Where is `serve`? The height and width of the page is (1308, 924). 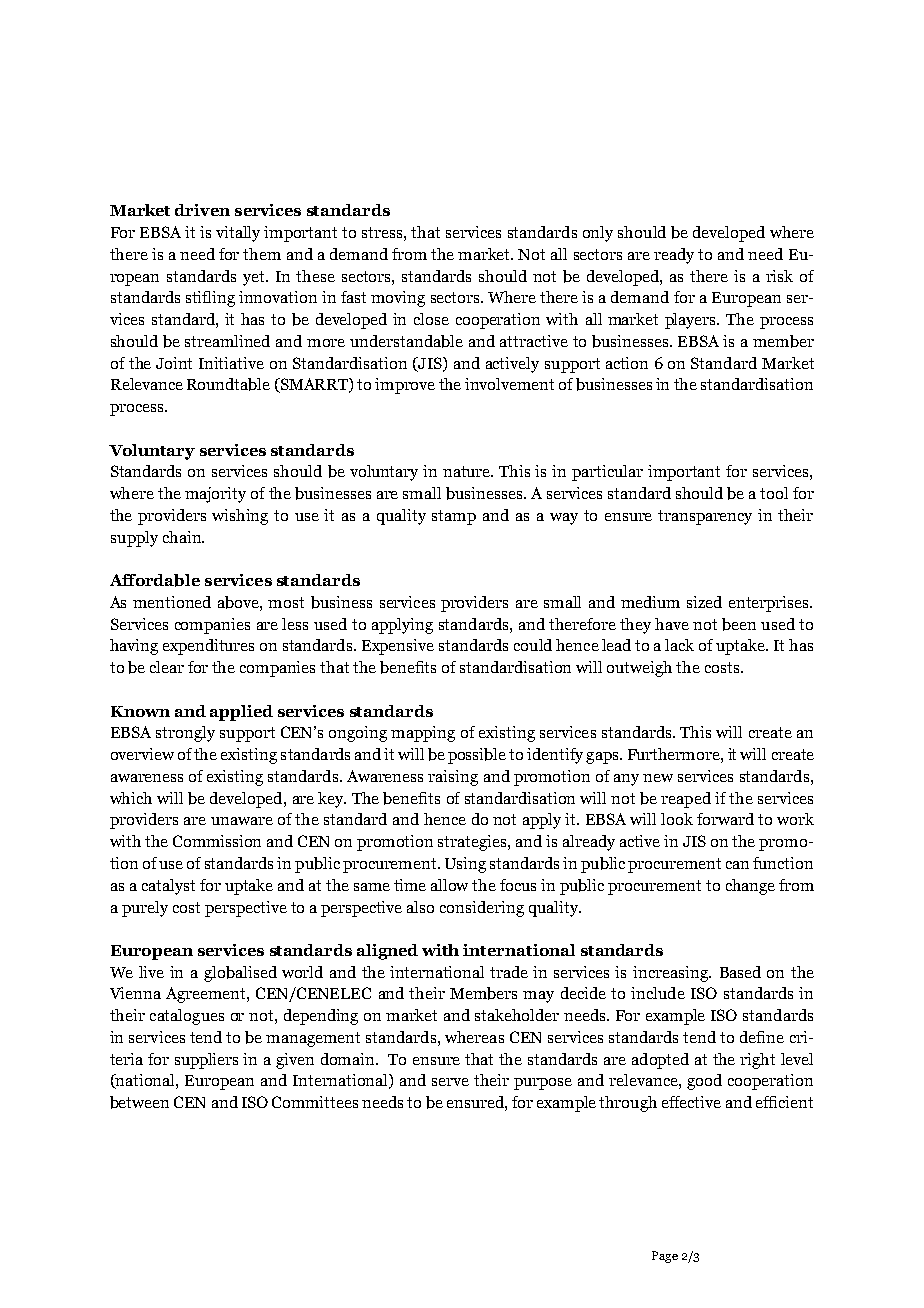
serve is located at coordinates (450, 1082).
